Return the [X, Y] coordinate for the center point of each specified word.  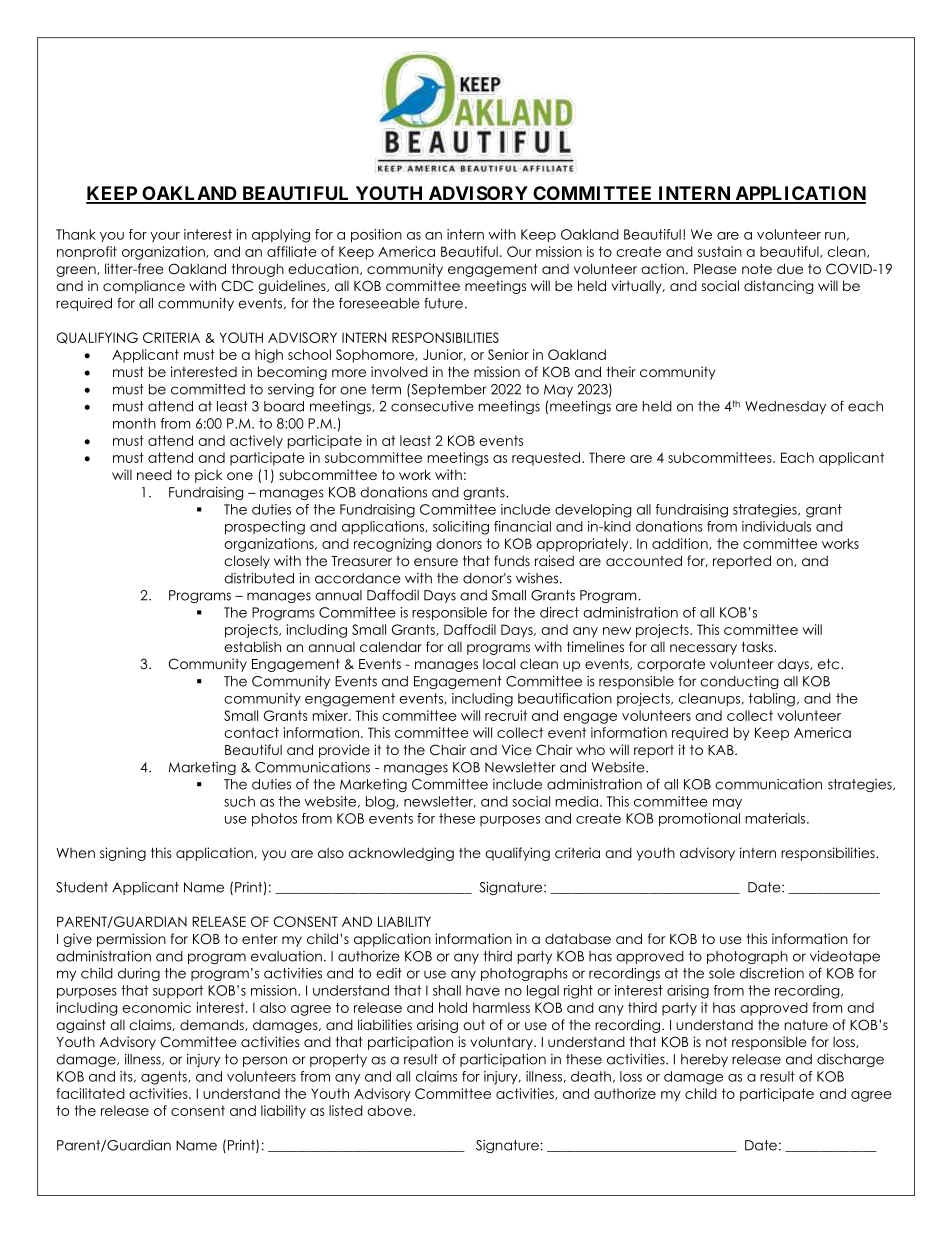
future [443, 303]
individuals [776, 526]
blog [381, 803]
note [757, 269]
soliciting [461, 528]
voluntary [502, 1043]
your [165, 237]
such [239, 801]
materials [777, 818]
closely [247, 562]
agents [165, 1078]
